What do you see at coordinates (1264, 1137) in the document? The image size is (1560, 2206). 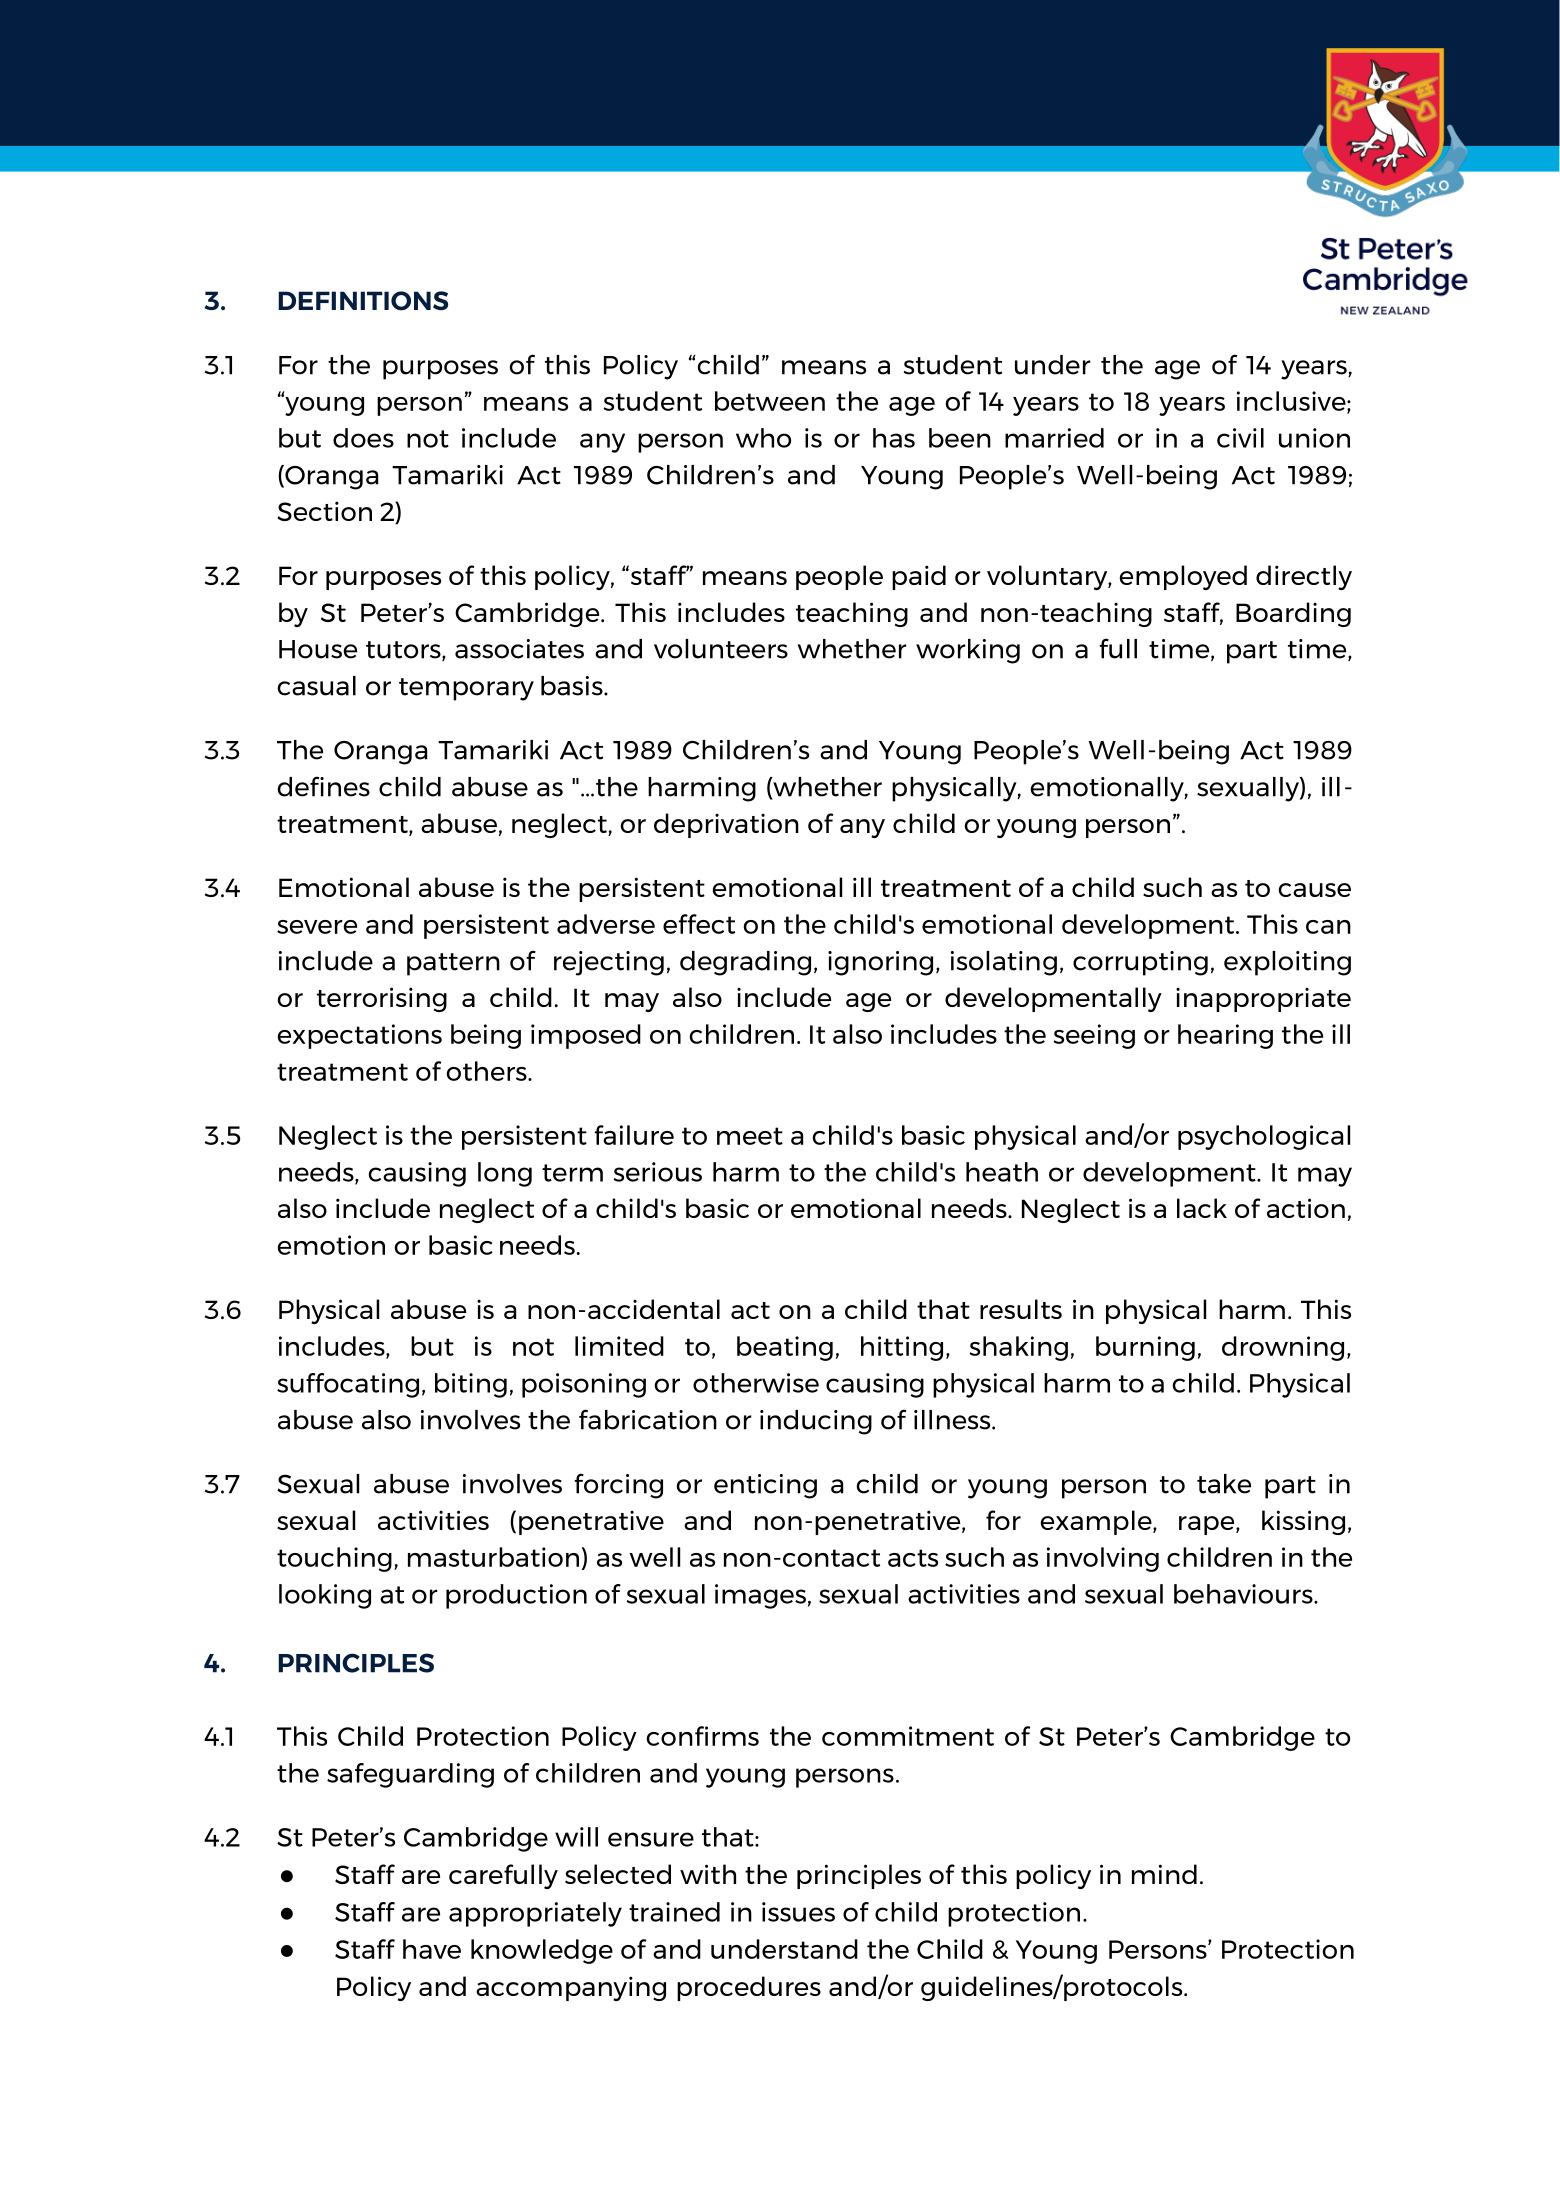 I see `psychological` at bounding box center [1264, 1137].
